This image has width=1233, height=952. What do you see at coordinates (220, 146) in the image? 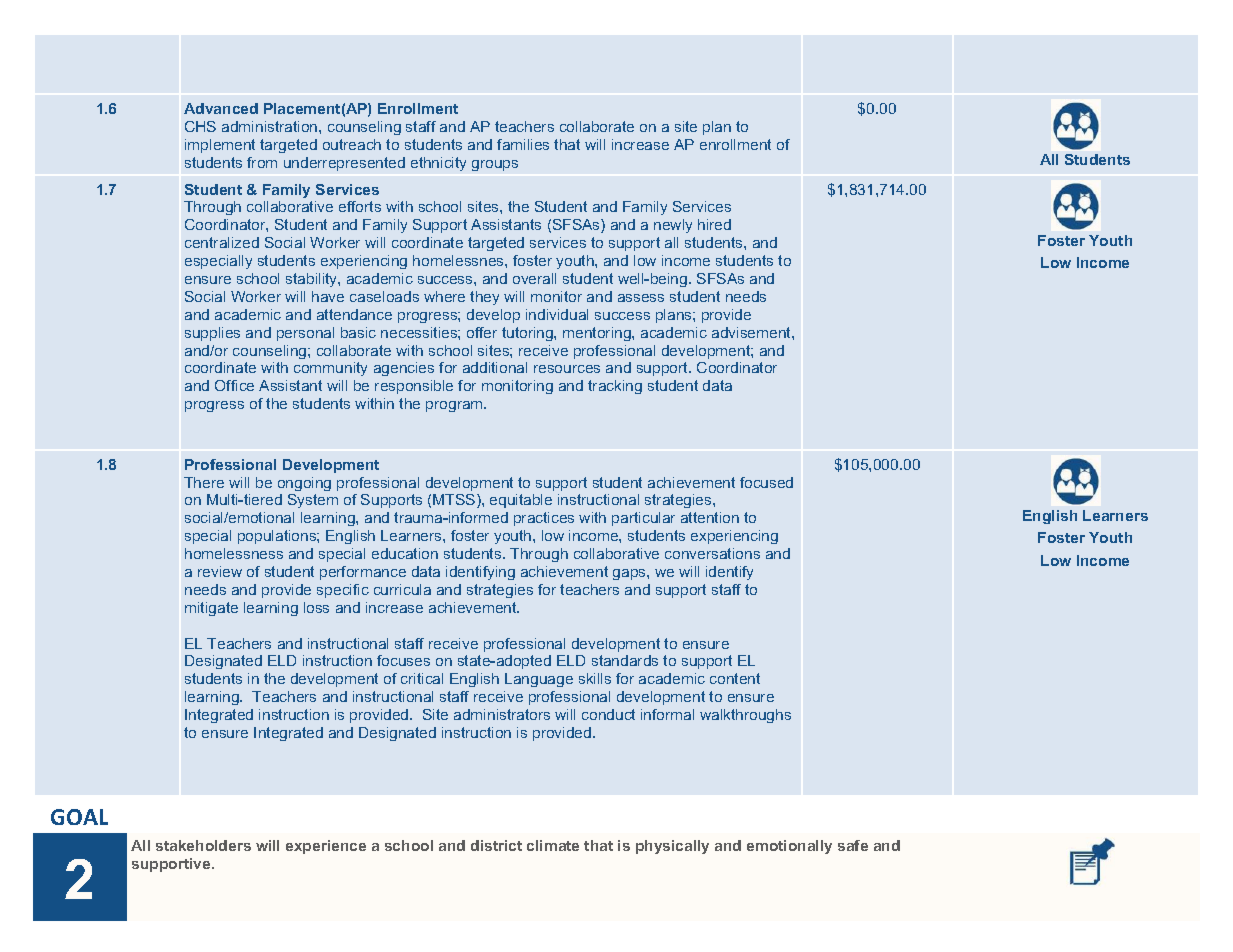
I see `implement` at bounding box center [220, 146].
